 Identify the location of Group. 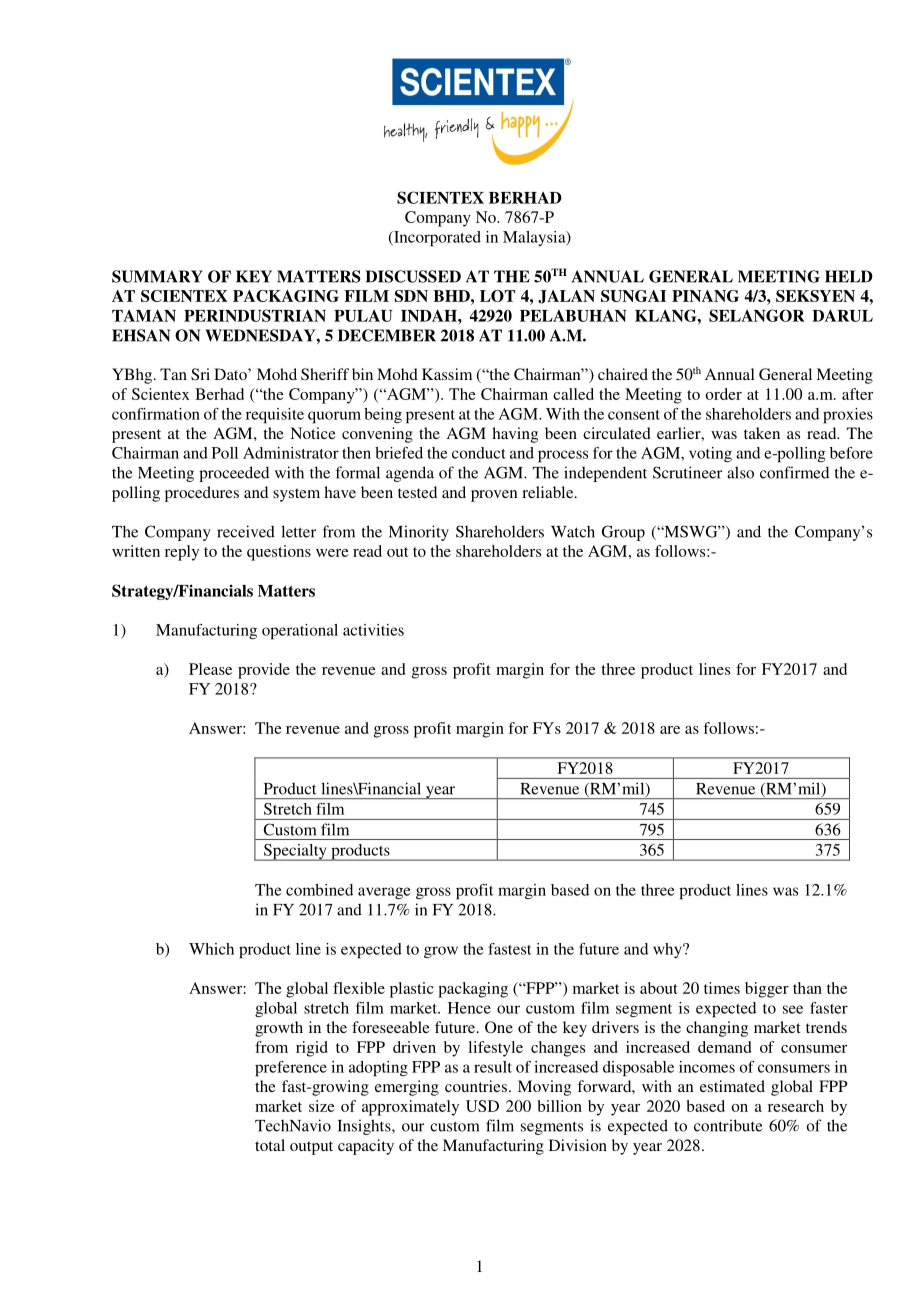
(623, 533).
